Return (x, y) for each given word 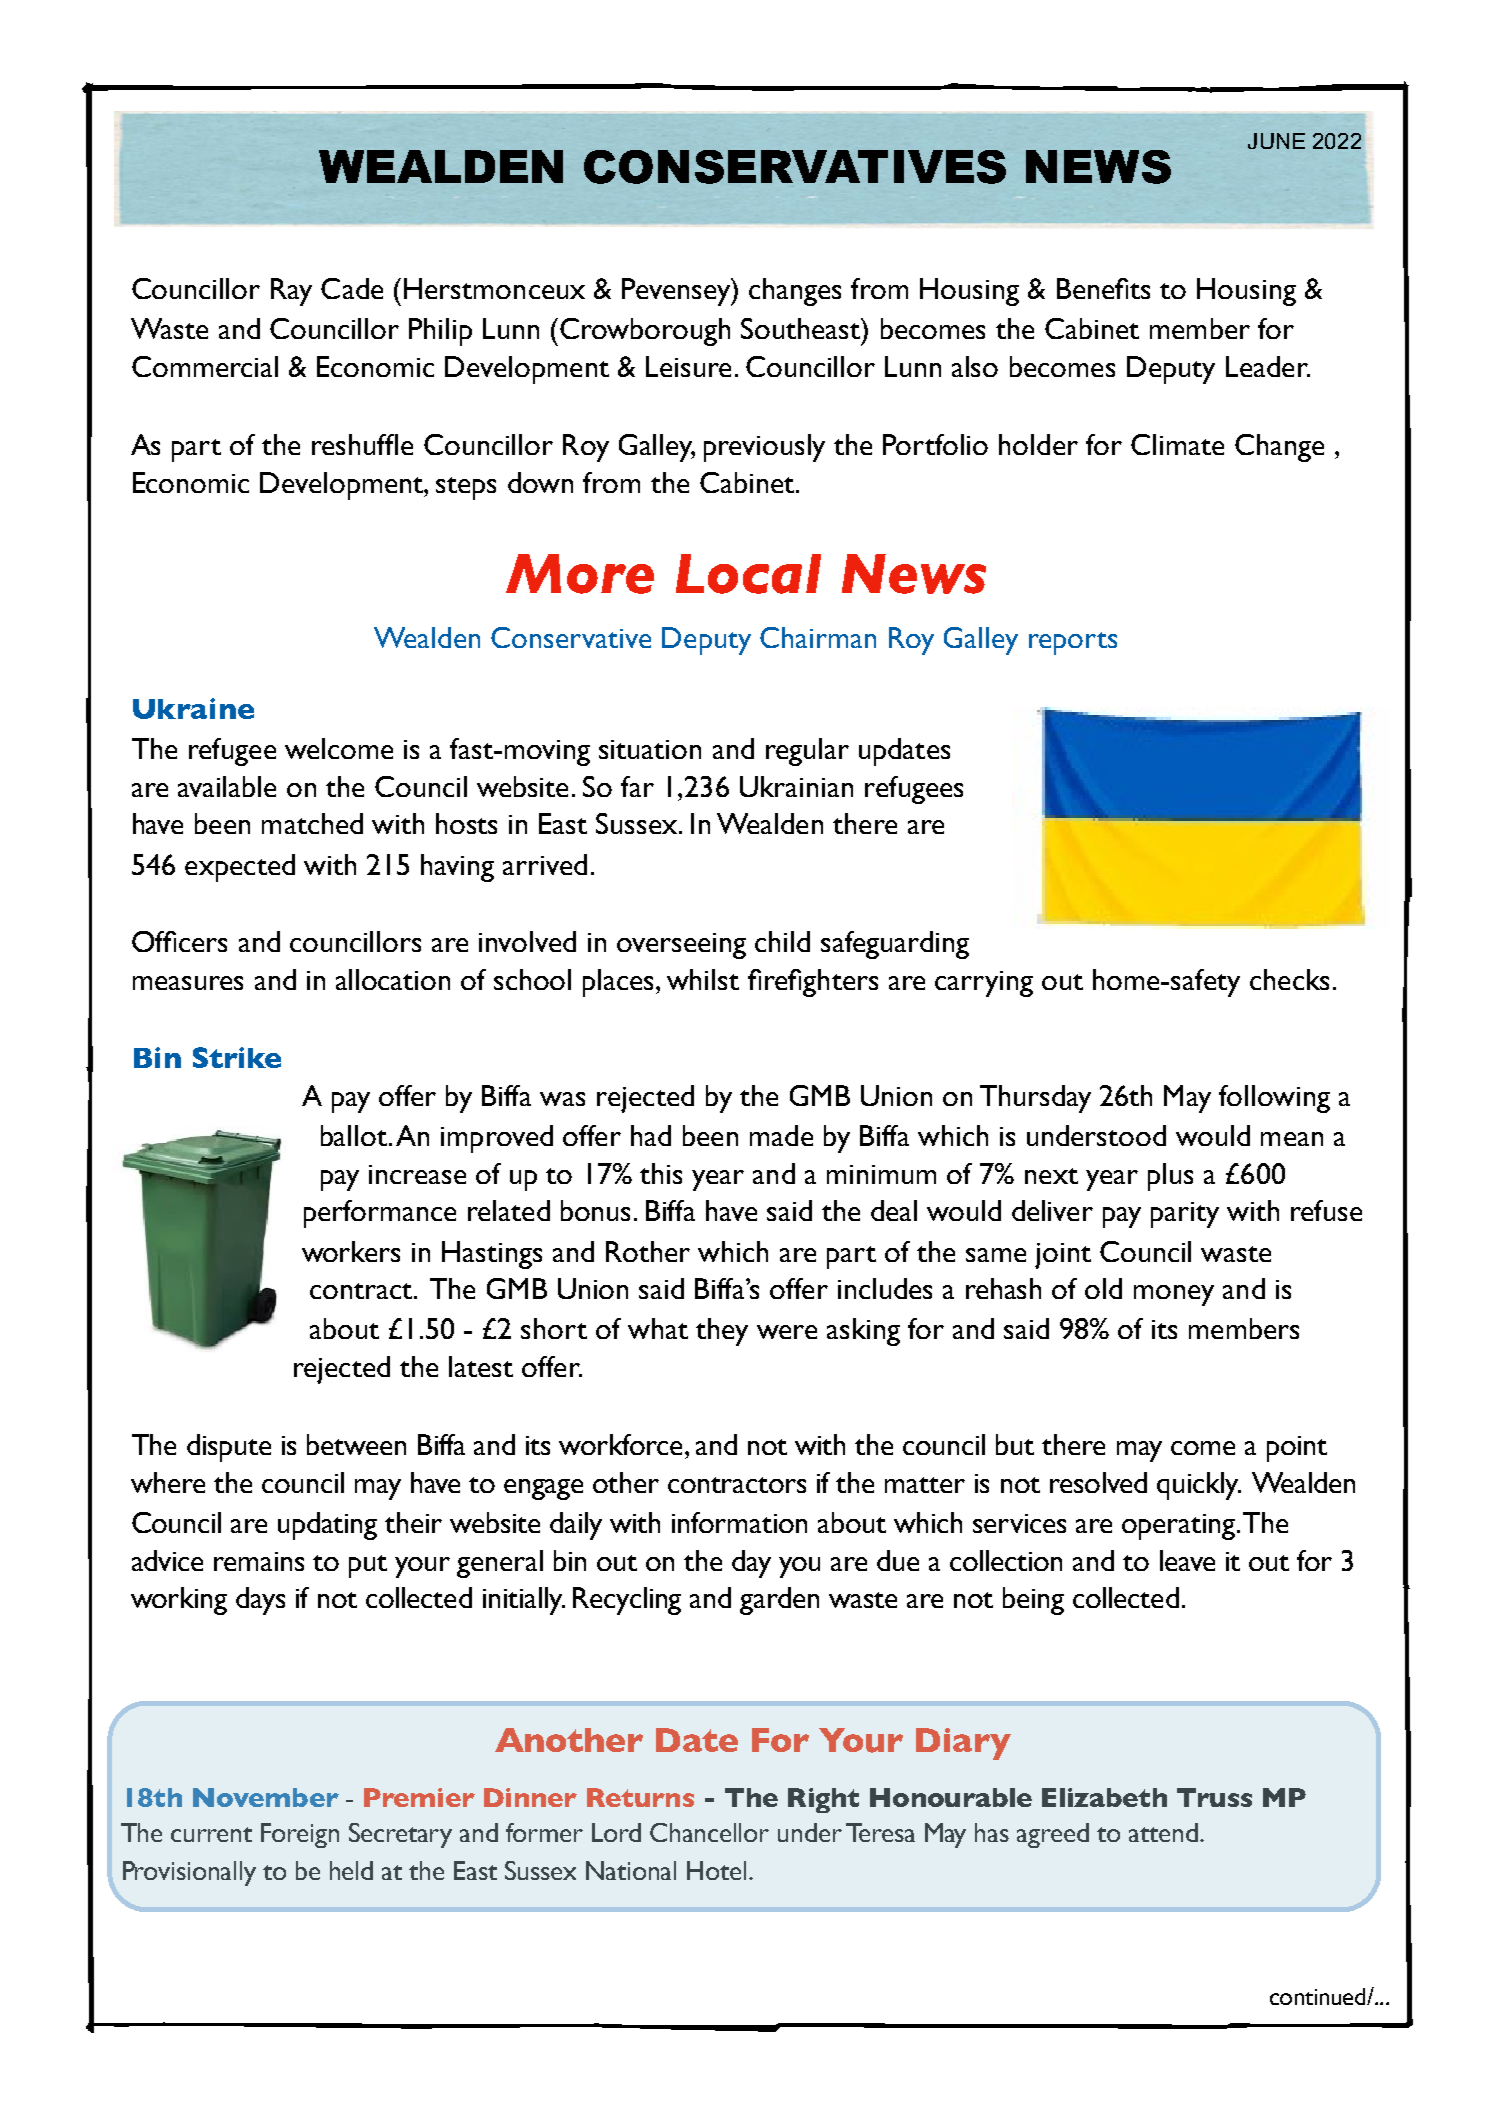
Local (748, 574)
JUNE (1276, 141)
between (356, 1444)
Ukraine (193, 708)
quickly (1199, 1486)
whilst (703, 979)
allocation (393, 979)
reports (1073, 643)
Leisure (688, 366)
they (722, 1332)
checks (1289, 979)
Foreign (300, 1835)
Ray (291, 292)
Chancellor (709, 1832)
